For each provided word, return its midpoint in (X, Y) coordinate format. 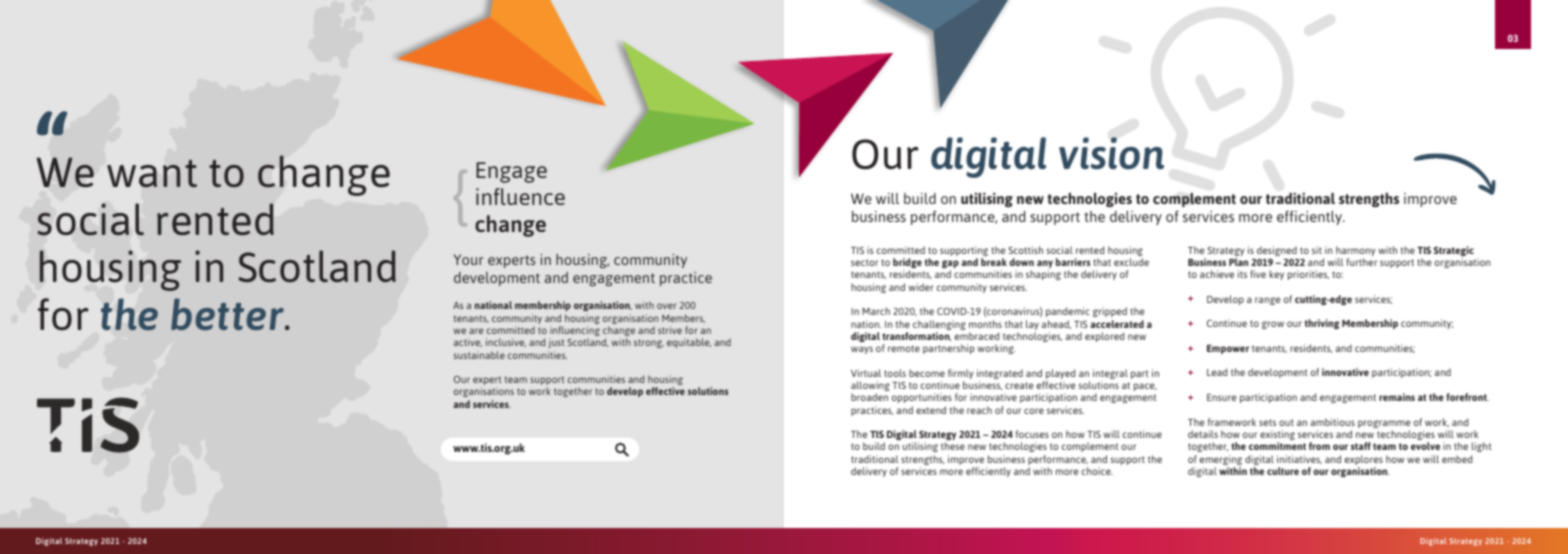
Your (468, 259)
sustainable (479, 355)
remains (1397, 397)
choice (1097, 471)
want (152, 173)
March (876, 311)
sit (1317, 250)
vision (1111, 153)
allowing (870, 387)
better (228, 314)
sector (864, 262)
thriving (1322, 324)
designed (1277, 251)
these (953, 446)
